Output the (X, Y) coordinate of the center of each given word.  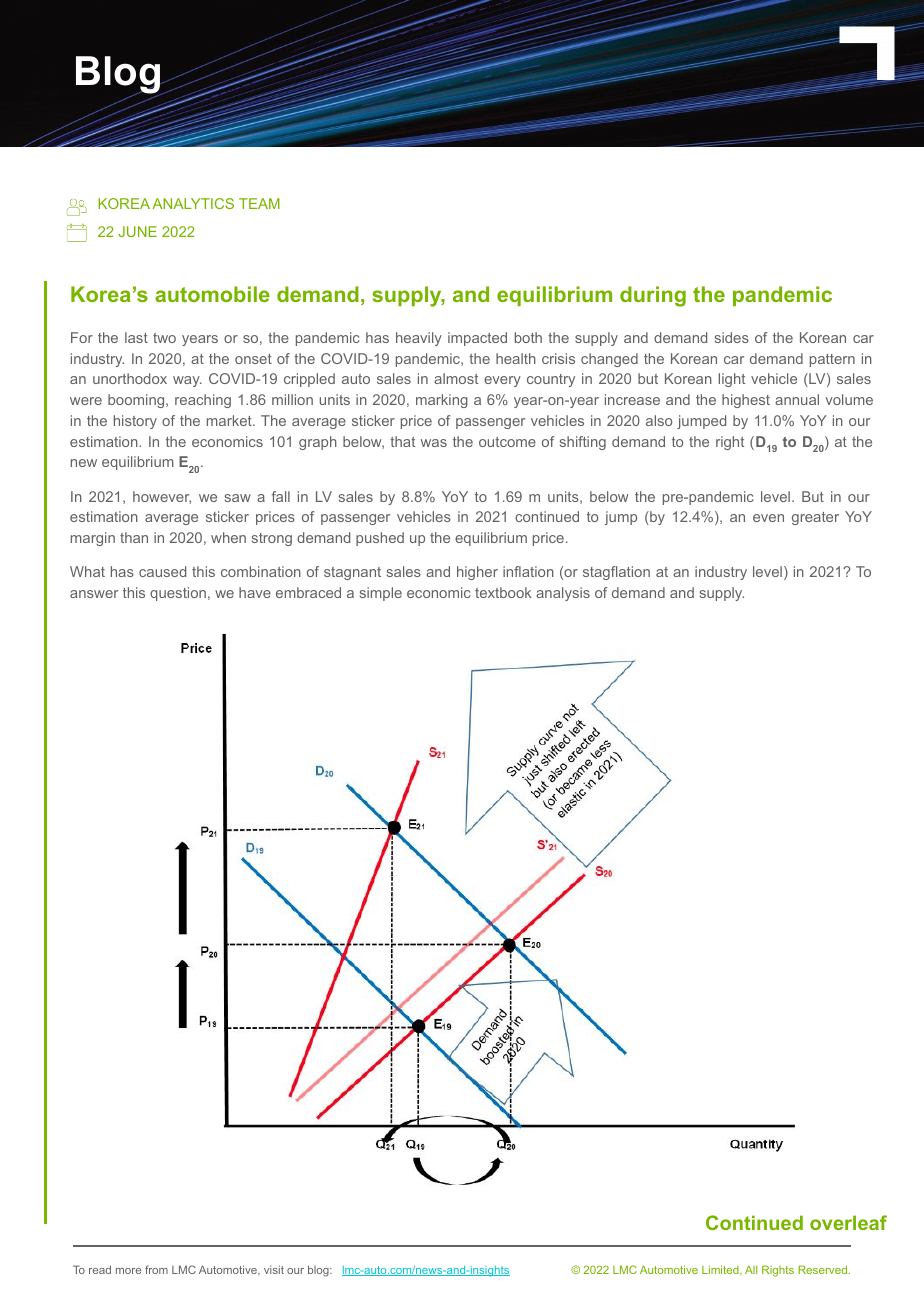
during (653, 296)
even (768, 518)
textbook (503, 592)
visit (274, 1270)
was (434, 443)
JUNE (138, 231)
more (128, 1271)
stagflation (616, 573)
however (162, 497)
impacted (477, 339)
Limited (721, 1270)
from (156, 1269)
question (178, 594)
